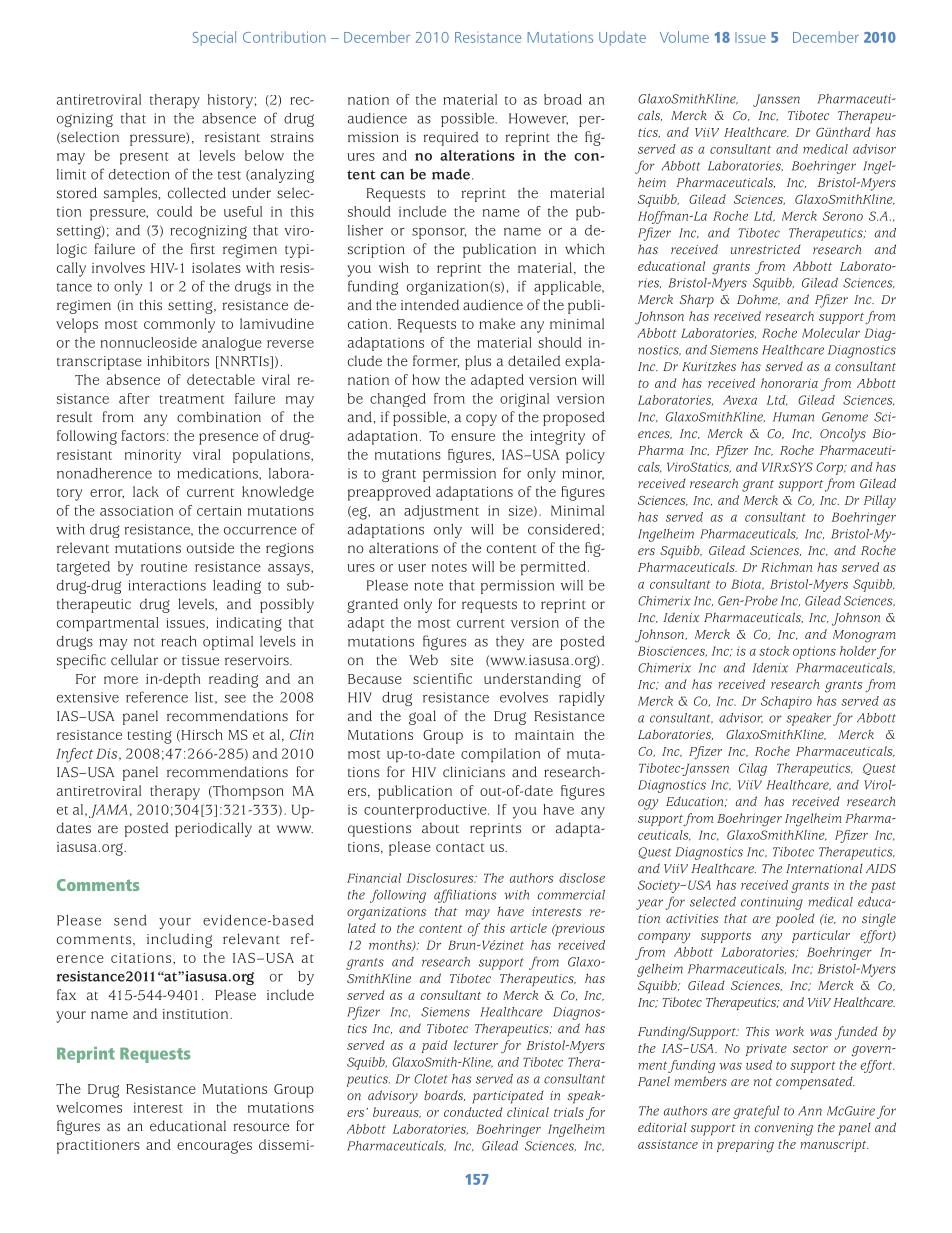 This screenshot has width=952, height=1233. I want to click on conducted, so click(473, 1112).
